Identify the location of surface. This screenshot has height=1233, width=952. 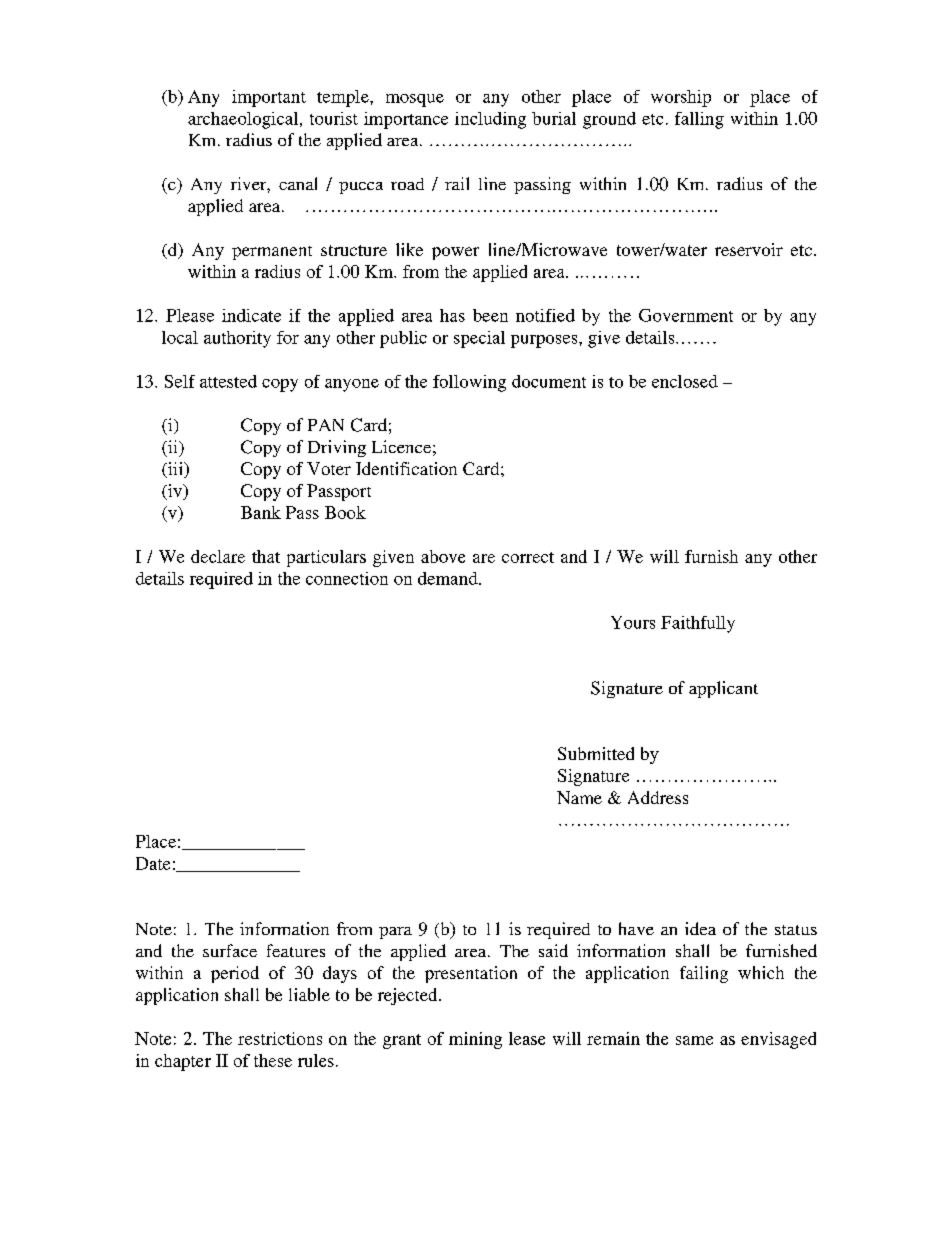
(230, 950).
